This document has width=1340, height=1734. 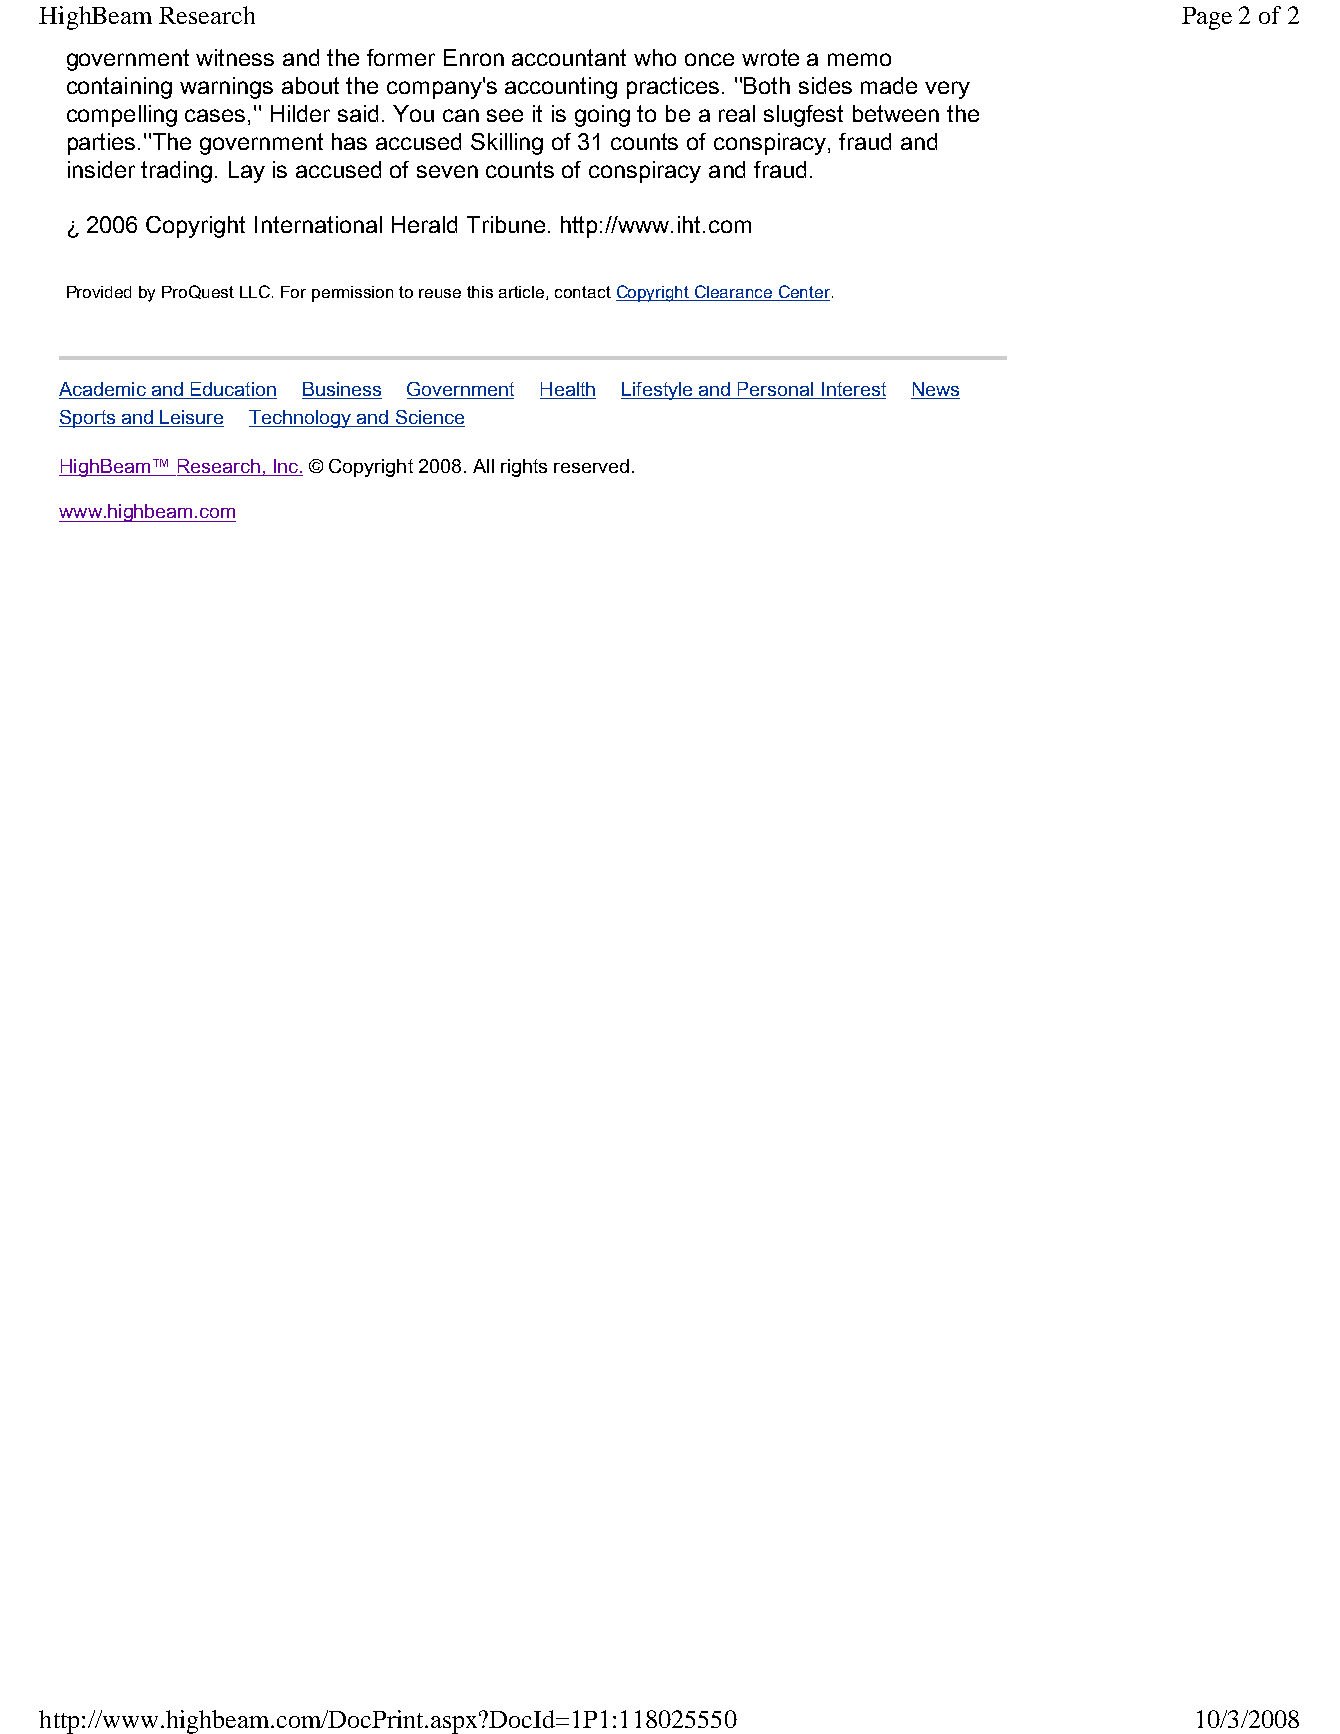 I want to click on News, so click(x=935, y=390).
